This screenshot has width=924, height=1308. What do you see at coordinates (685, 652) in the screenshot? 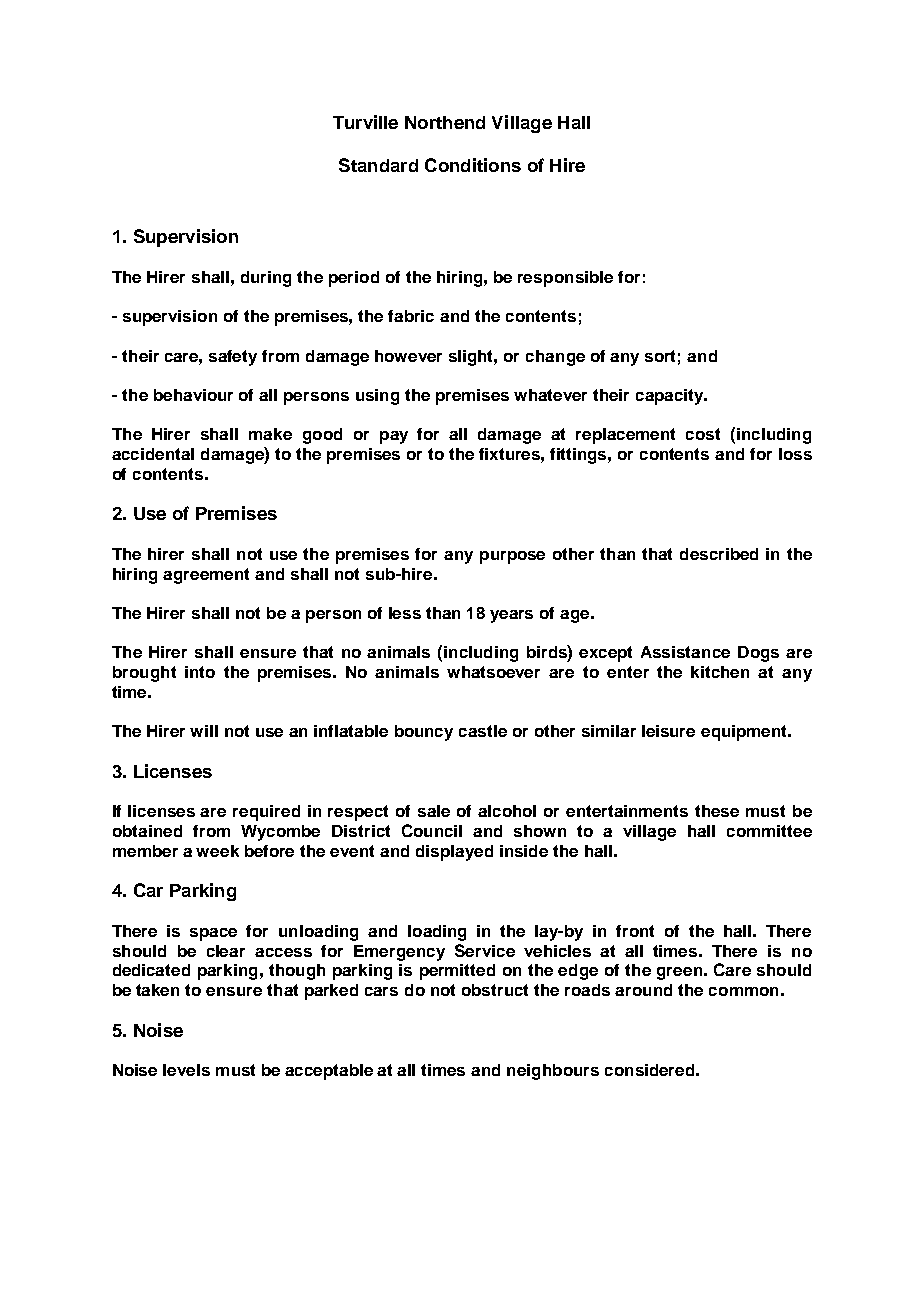
I see `Assistance` at bounding box center [685, 652].
